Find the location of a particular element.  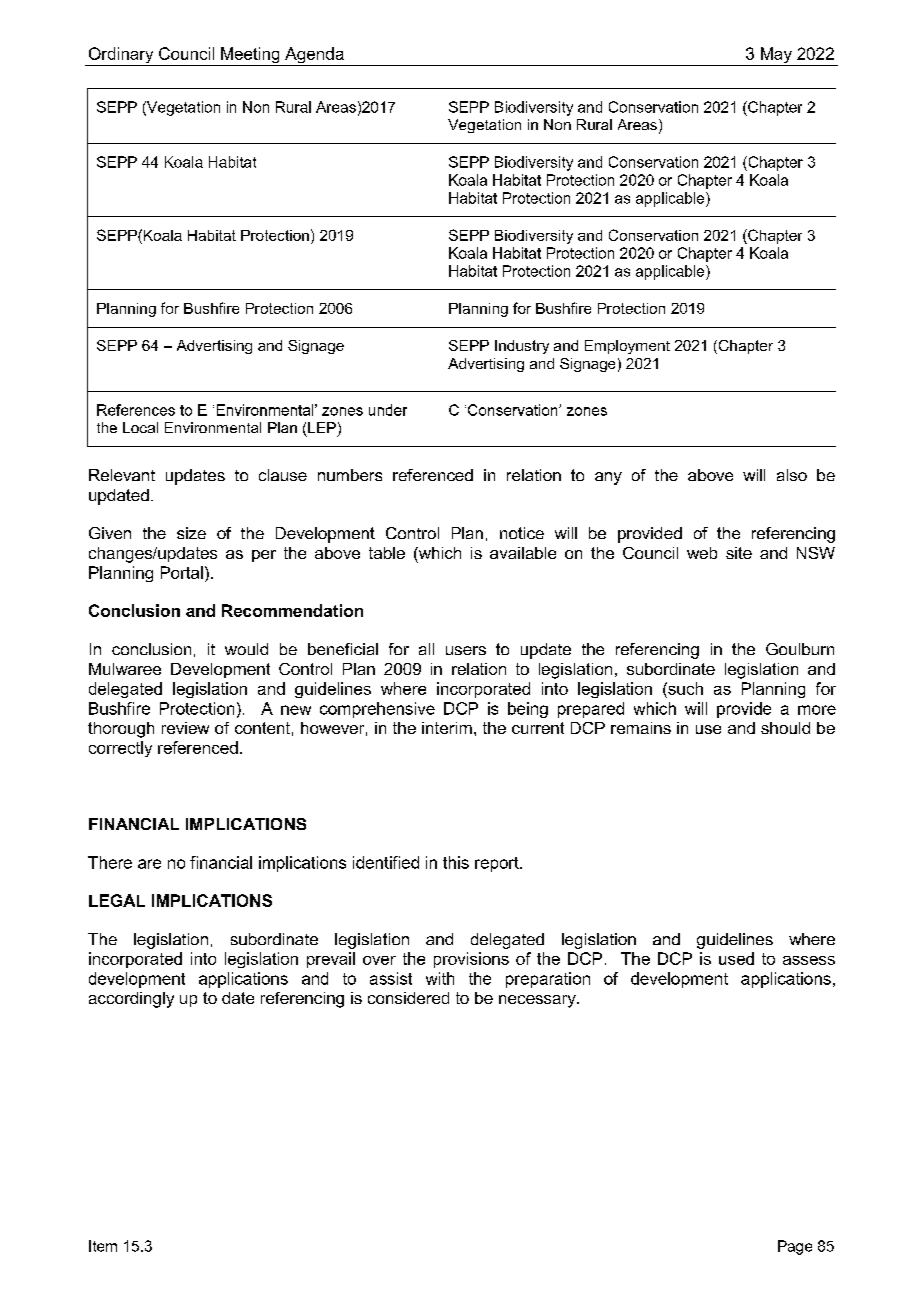

Environmental is located at coordinates (213, 427).
